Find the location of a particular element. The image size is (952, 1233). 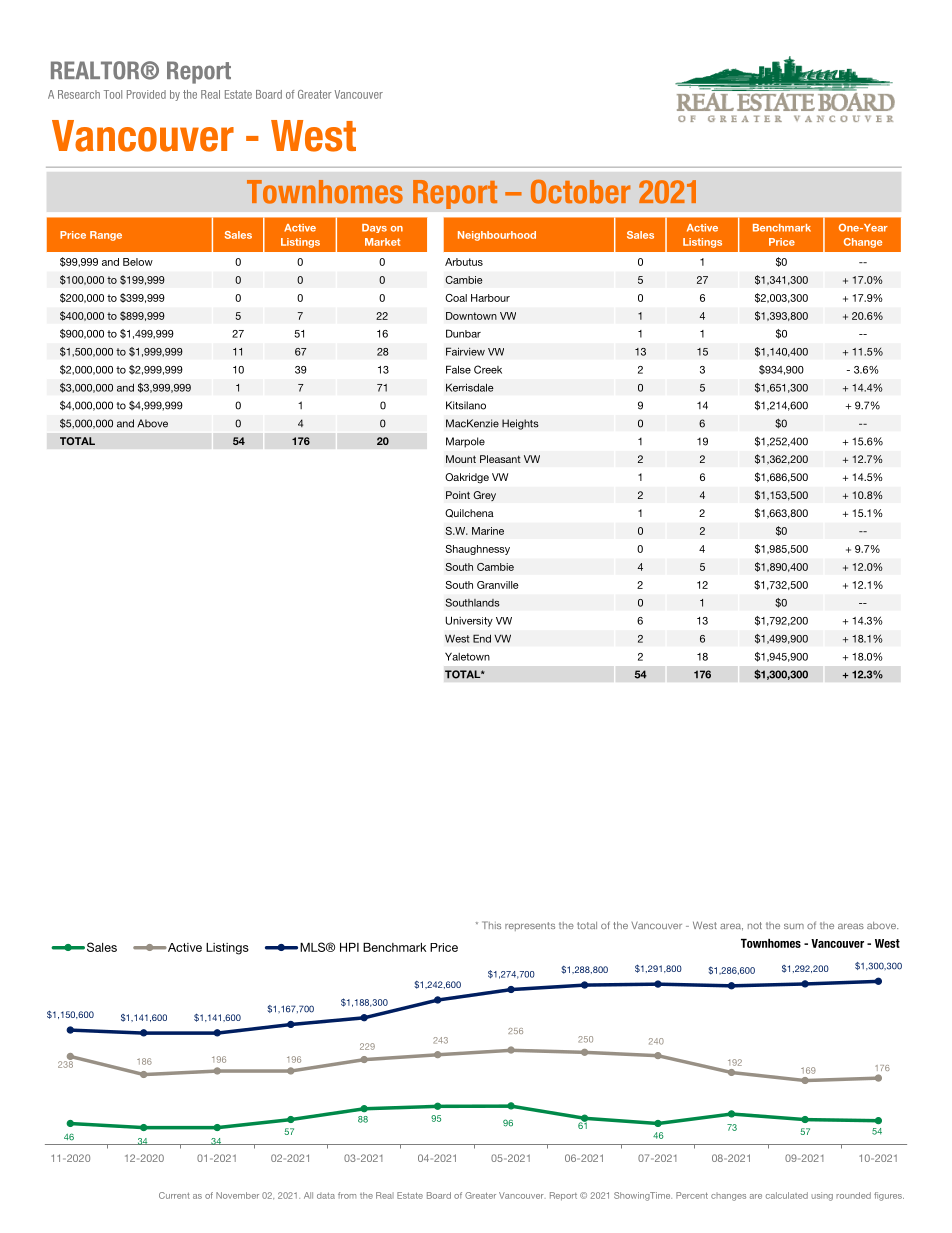

This is located at coordinates (491, 925).
